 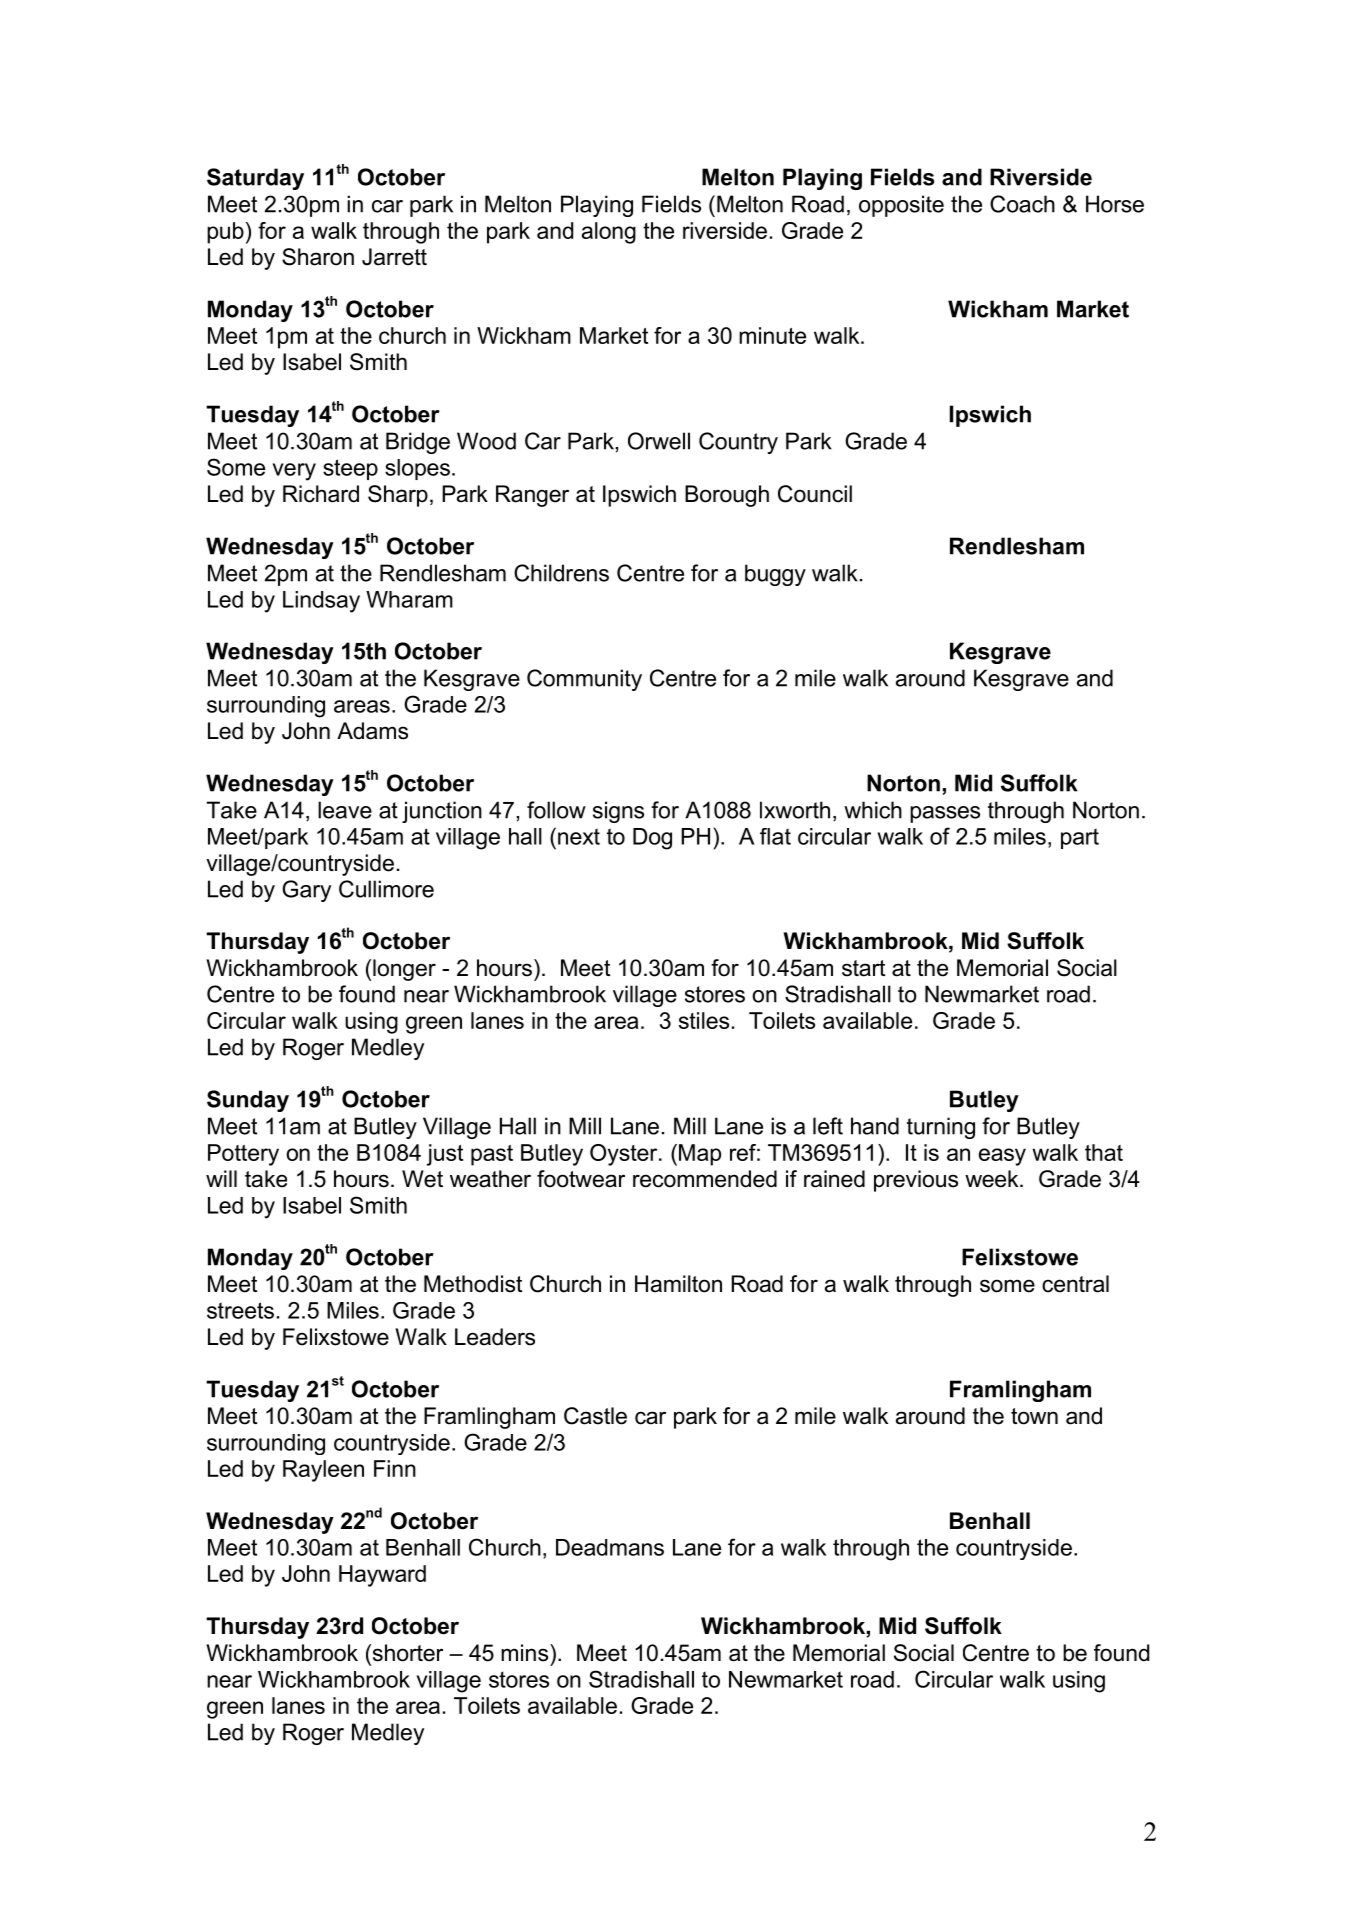 I want to click on Coach, so click(x=1022, y=204).
